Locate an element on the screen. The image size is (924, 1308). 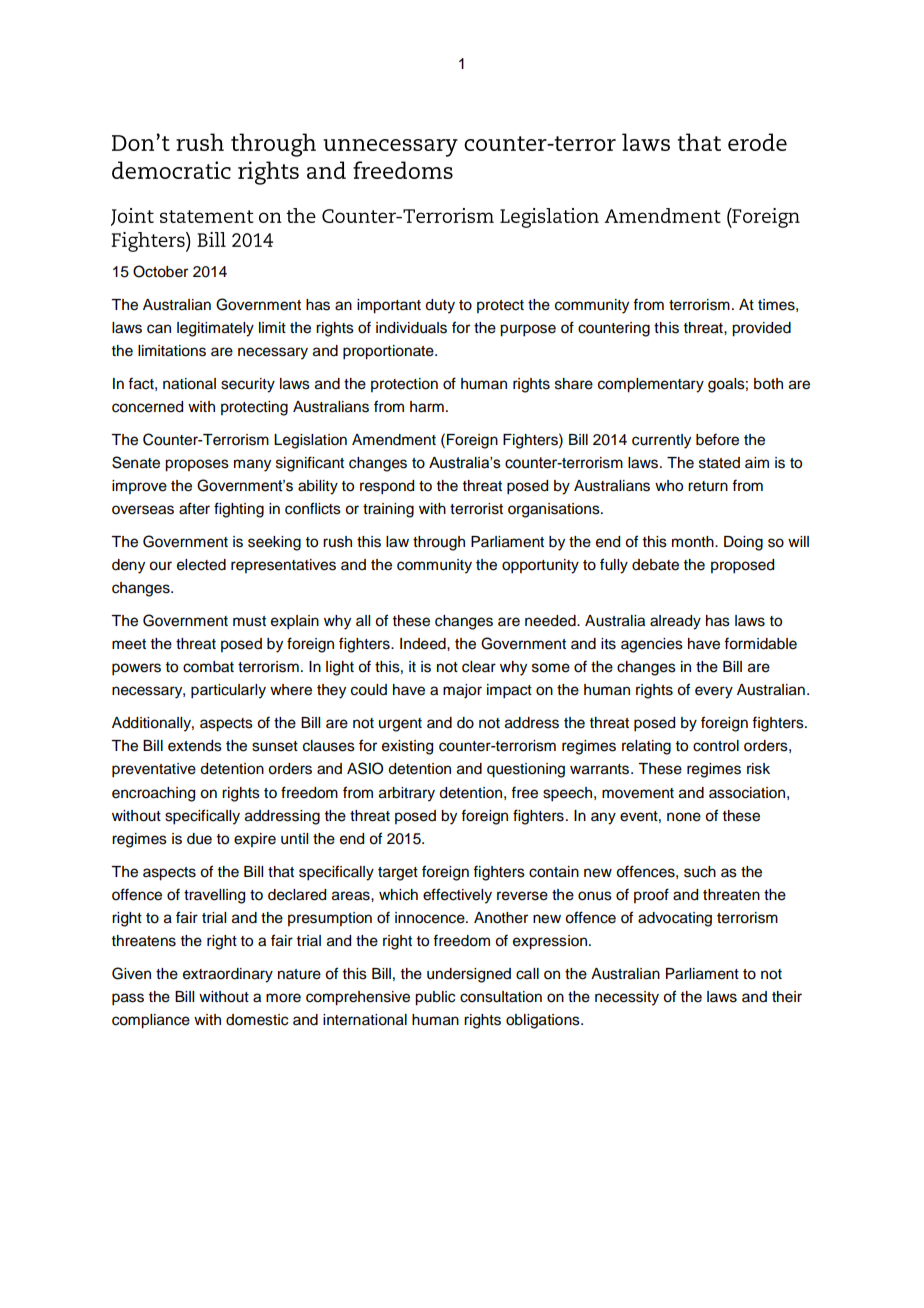
Indeed is located at coordinates (424, 644).
